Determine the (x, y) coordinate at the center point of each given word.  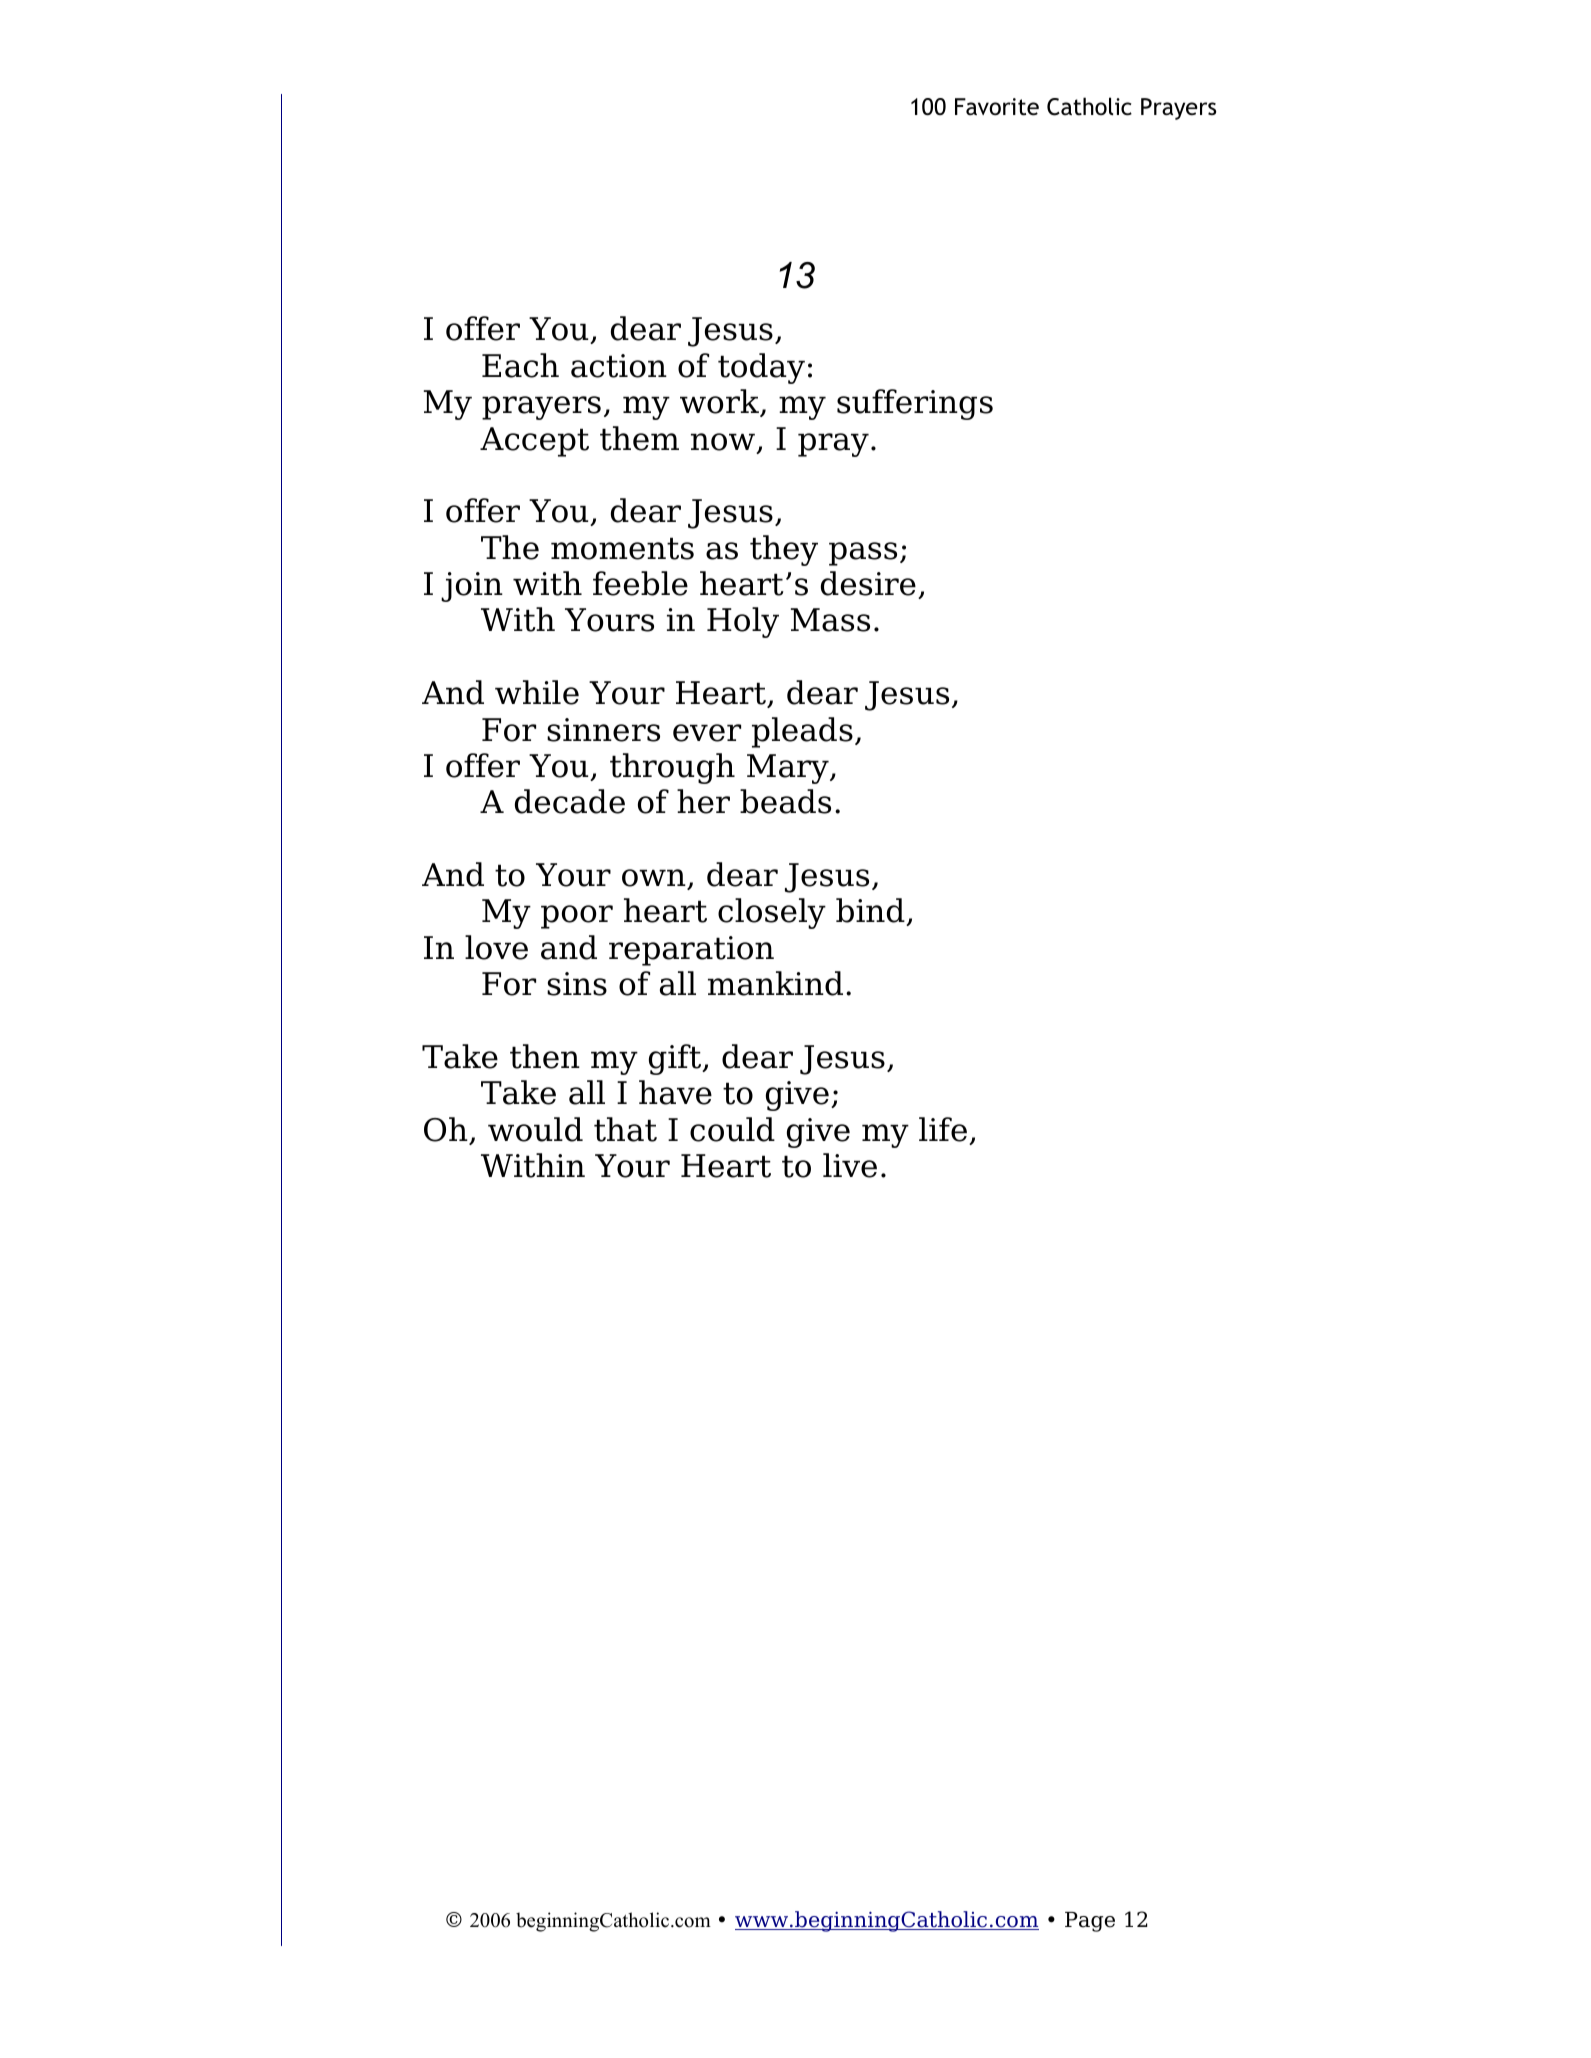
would (535, 1129)
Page (1090, 1922)
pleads (802, 732)
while (537, 692)
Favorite (997, 107)
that (625, 1129)
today (761, 368)
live (850, 1165)
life (943, 1129)
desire (868, 583)
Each (520, 365)
